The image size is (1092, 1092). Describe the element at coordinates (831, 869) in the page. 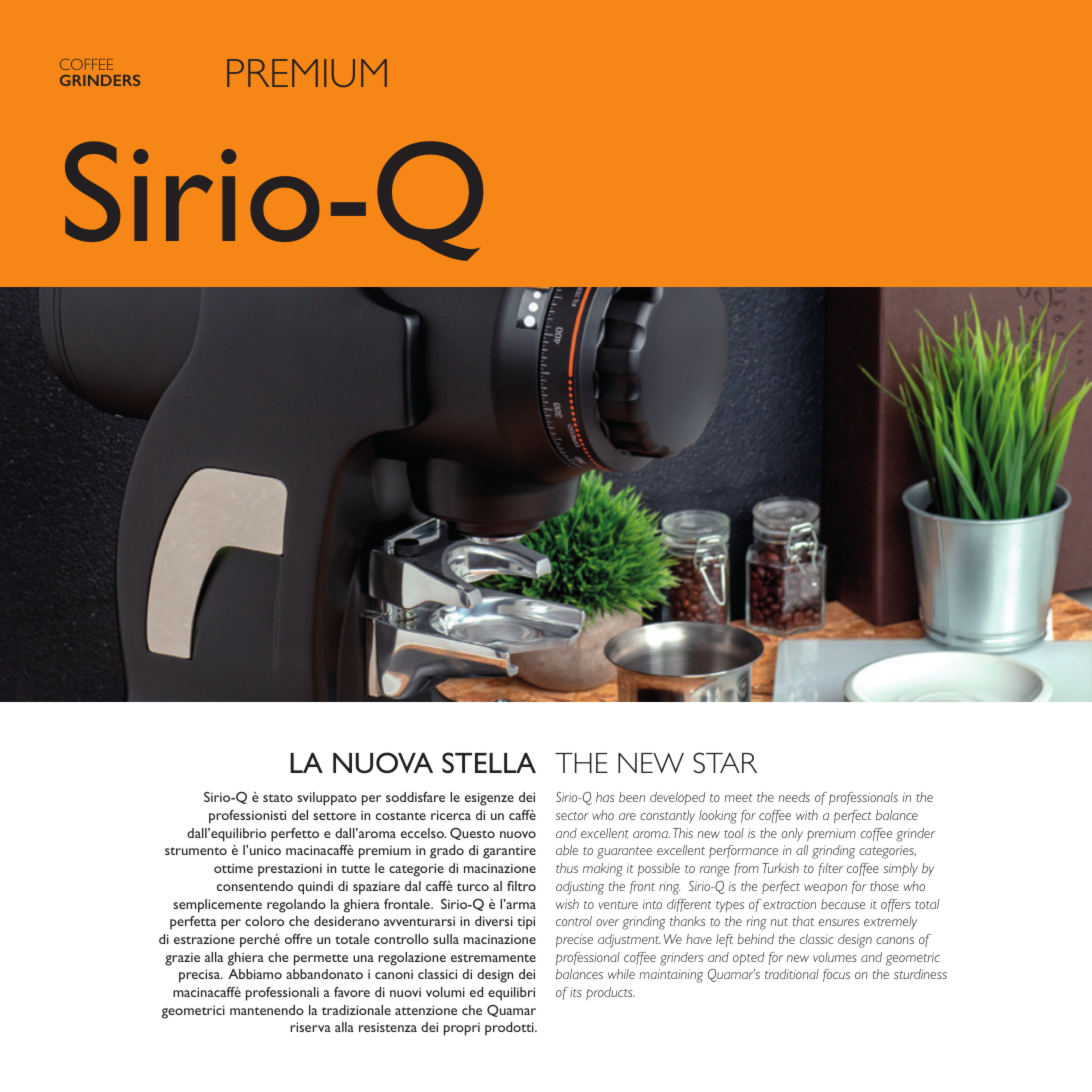

I see `filter` at that location.
